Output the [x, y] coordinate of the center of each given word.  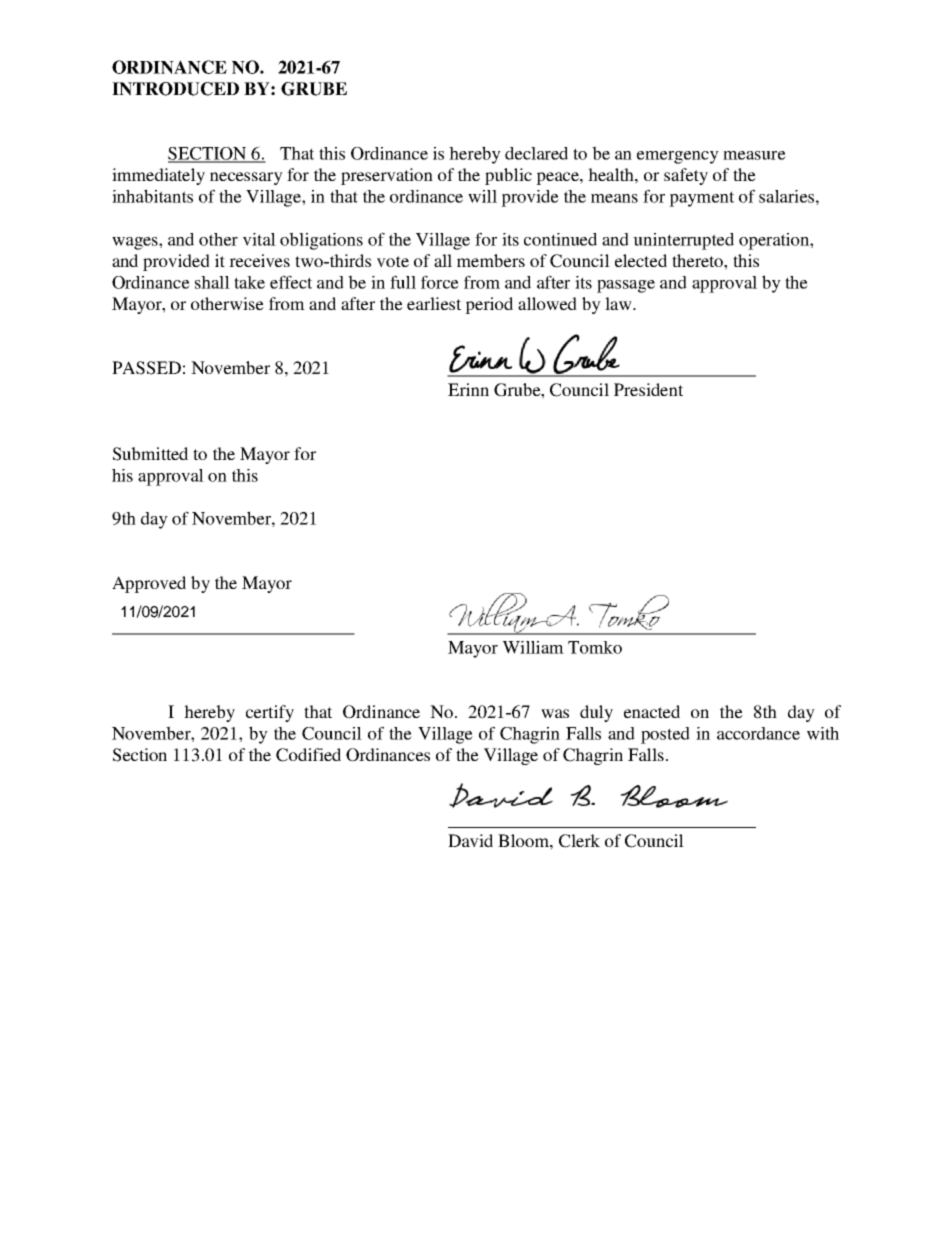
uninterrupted [683, 241]
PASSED [146, 368]
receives [259, 260]
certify [270, 713]
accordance [758, 733]
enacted [652, 711]
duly [596, 713]
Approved [149, 584]
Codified [308, 755]
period [489, 305]
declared [536, 153]
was [555, 713]
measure [754, 155]
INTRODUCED [175, 89]
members [491, 260]
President [648, 389]
